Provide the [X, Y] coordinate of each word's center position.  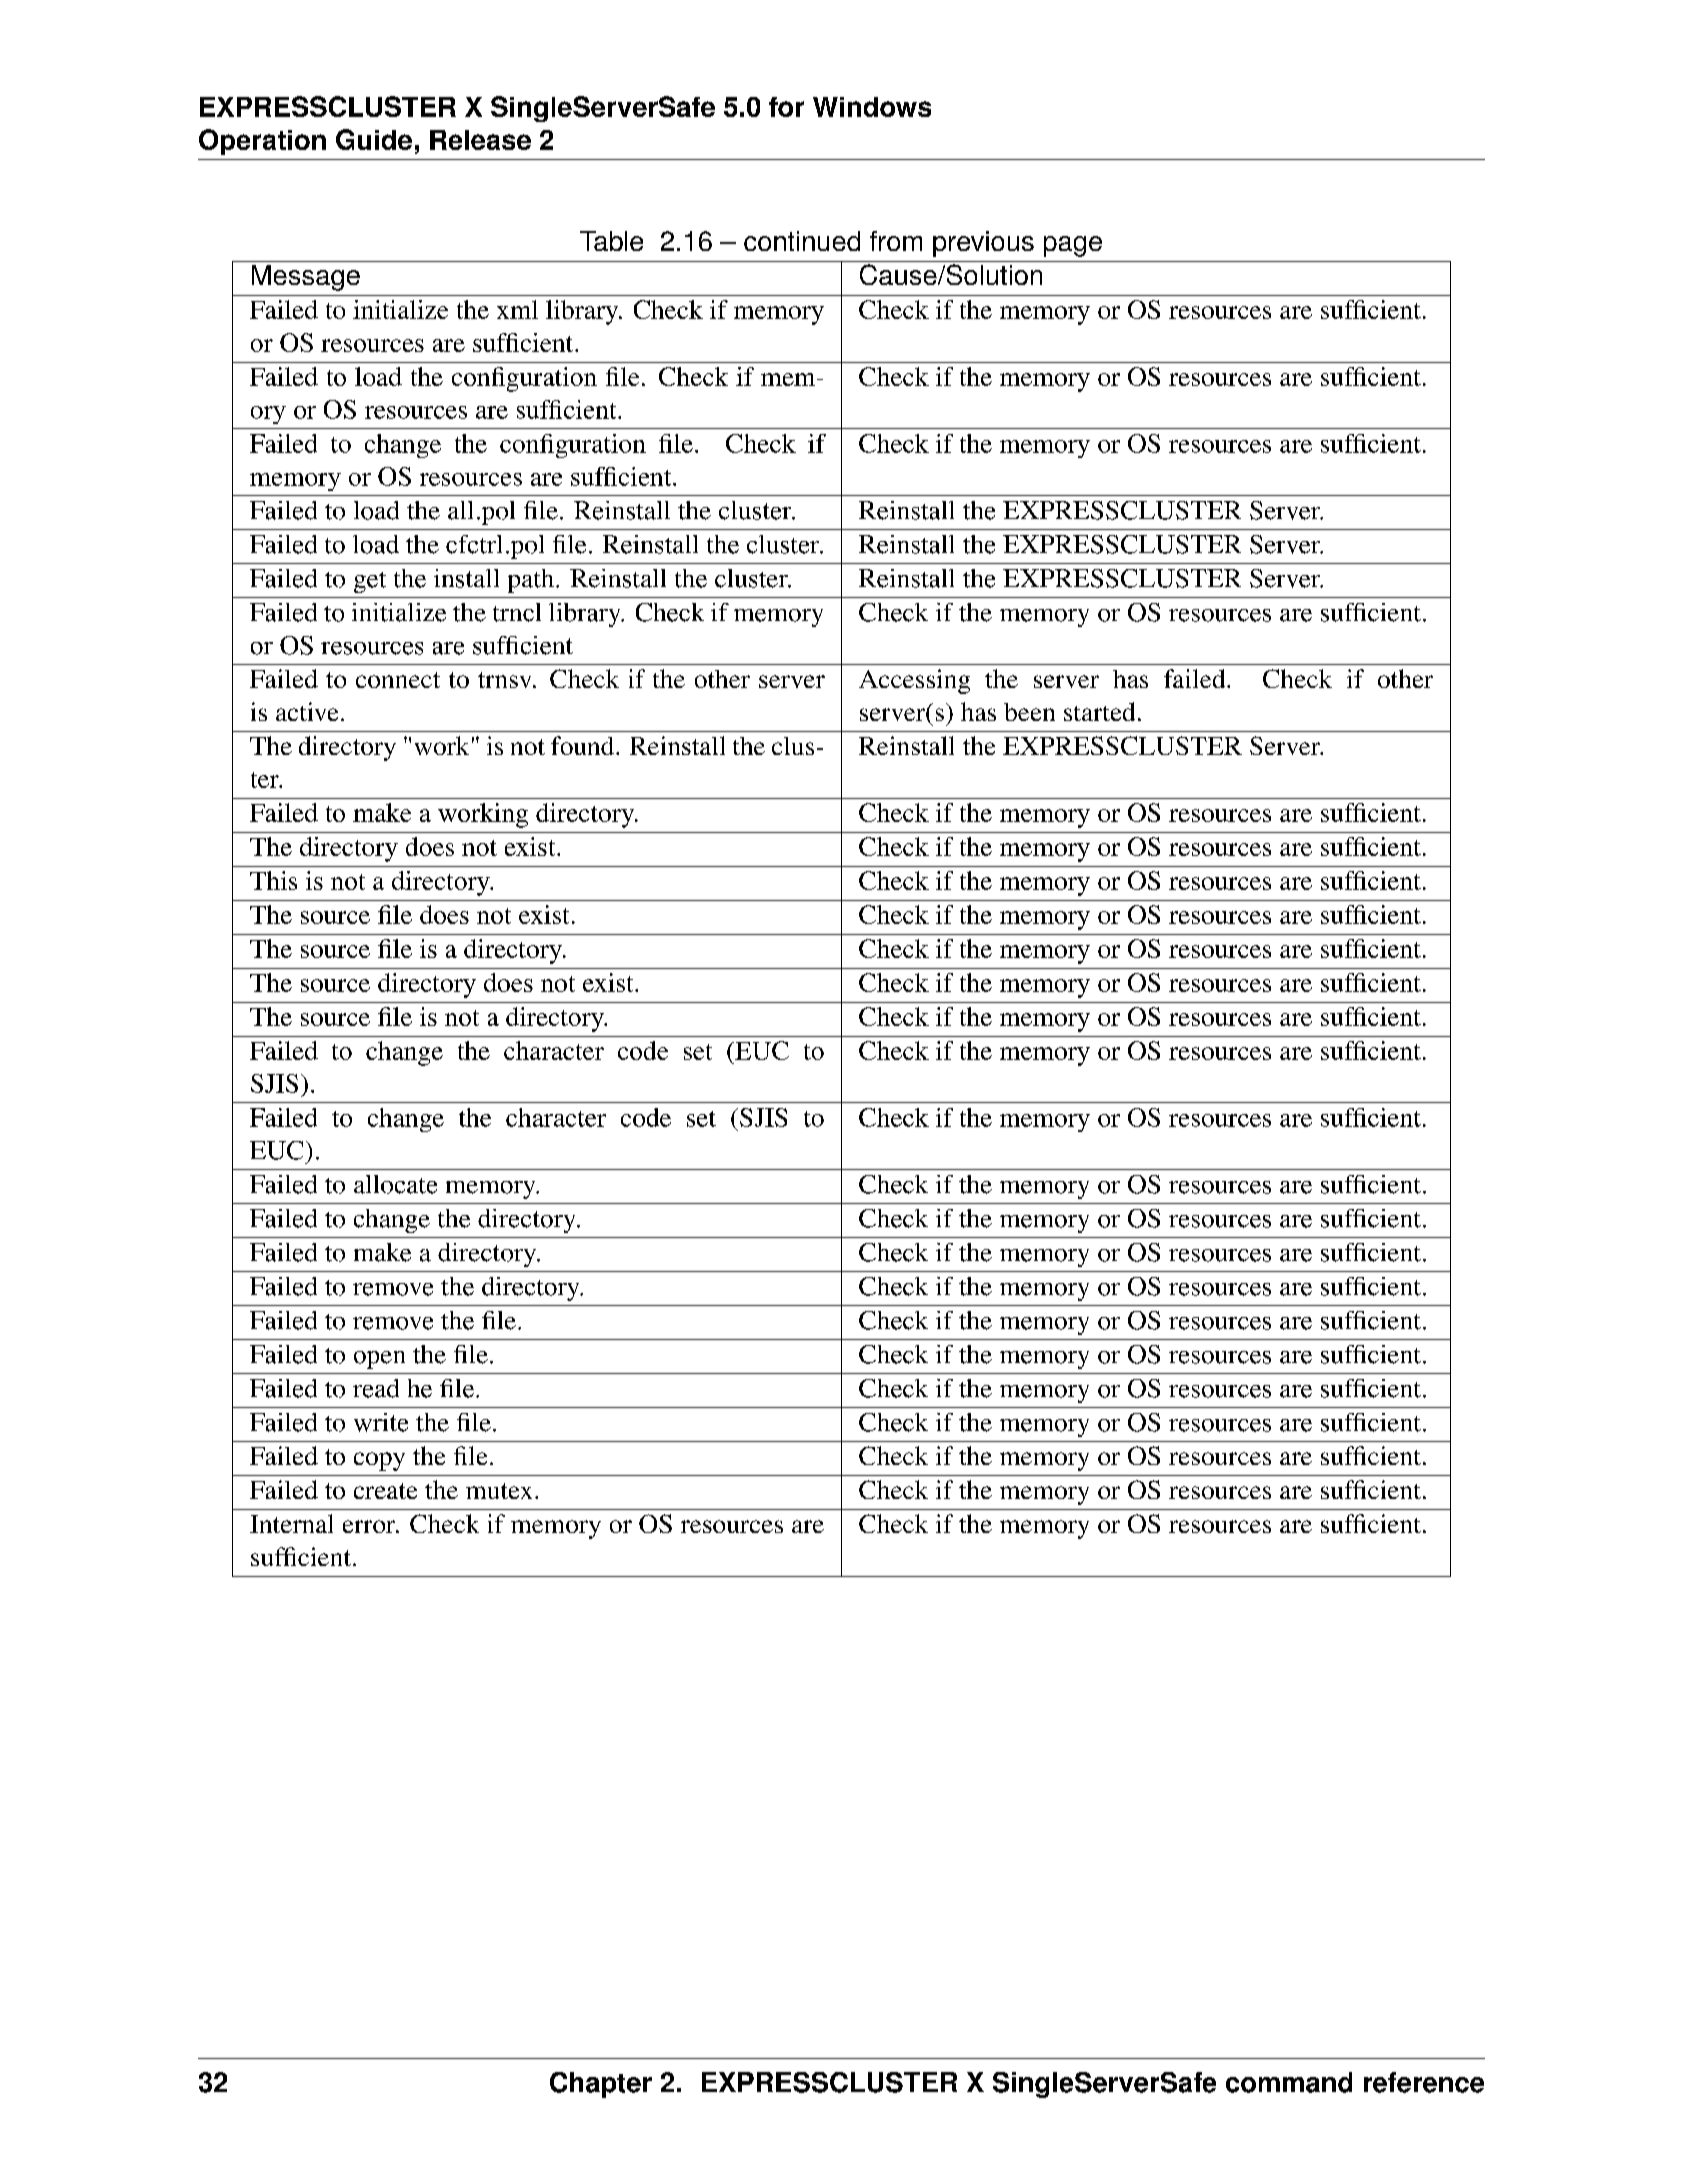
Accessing [914, 681]
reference [1424, 2082]
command [1289, 2082]
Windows [872, 107]
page [1073, 246]
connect [398, 680]
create [385, 1491]
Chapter [601, 2085]
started [1099, 711]
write [381, 1422]
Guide [374, 139]
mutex [499, 1491]
